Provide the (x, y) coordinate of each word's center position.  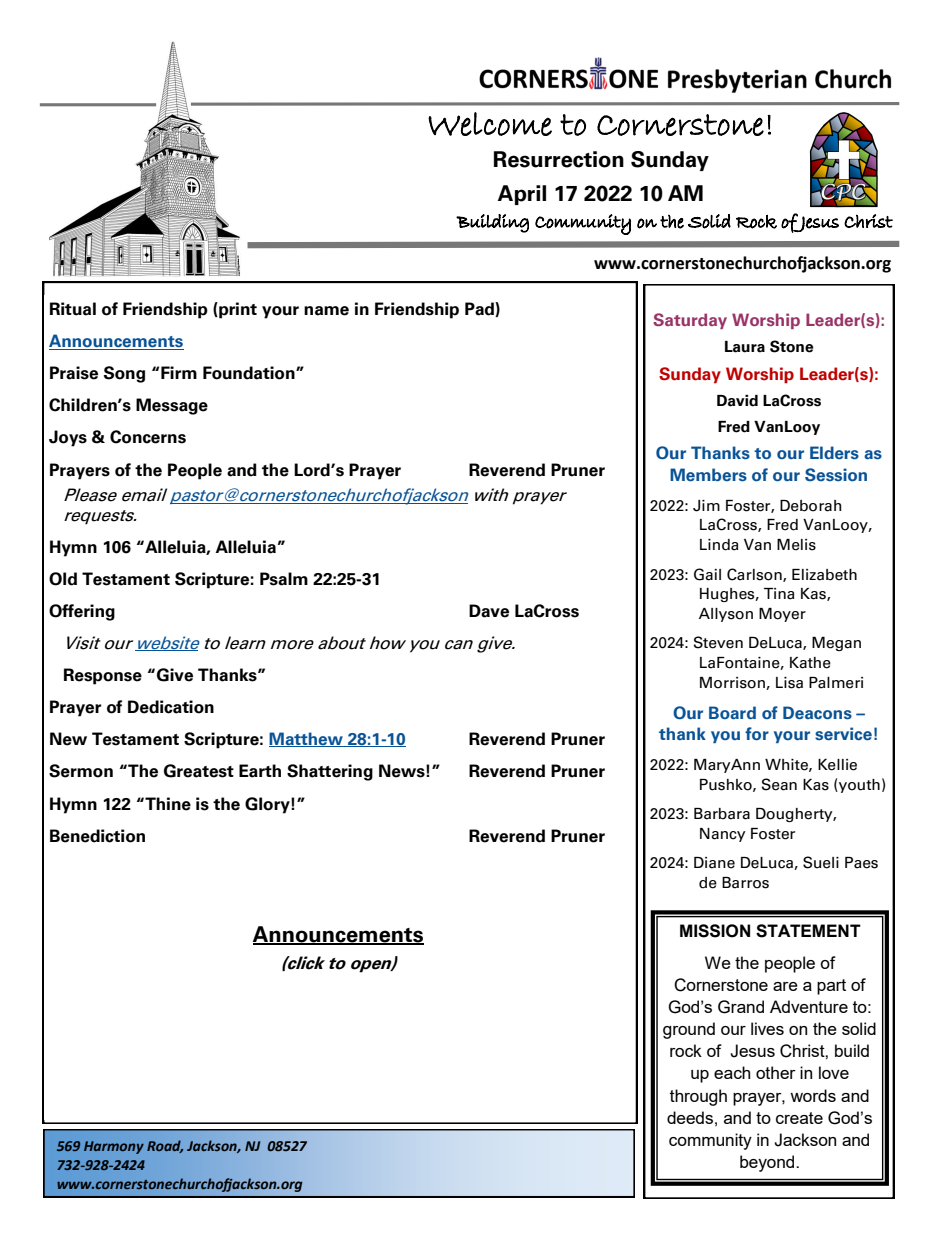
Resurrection (559, 159)
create (799, 1118)
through (698, 1097)
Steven (718, 642)
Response (103, 676)
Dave (489, 611)
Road (165, 1146)
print (237, 310)
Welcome (490, 124)
